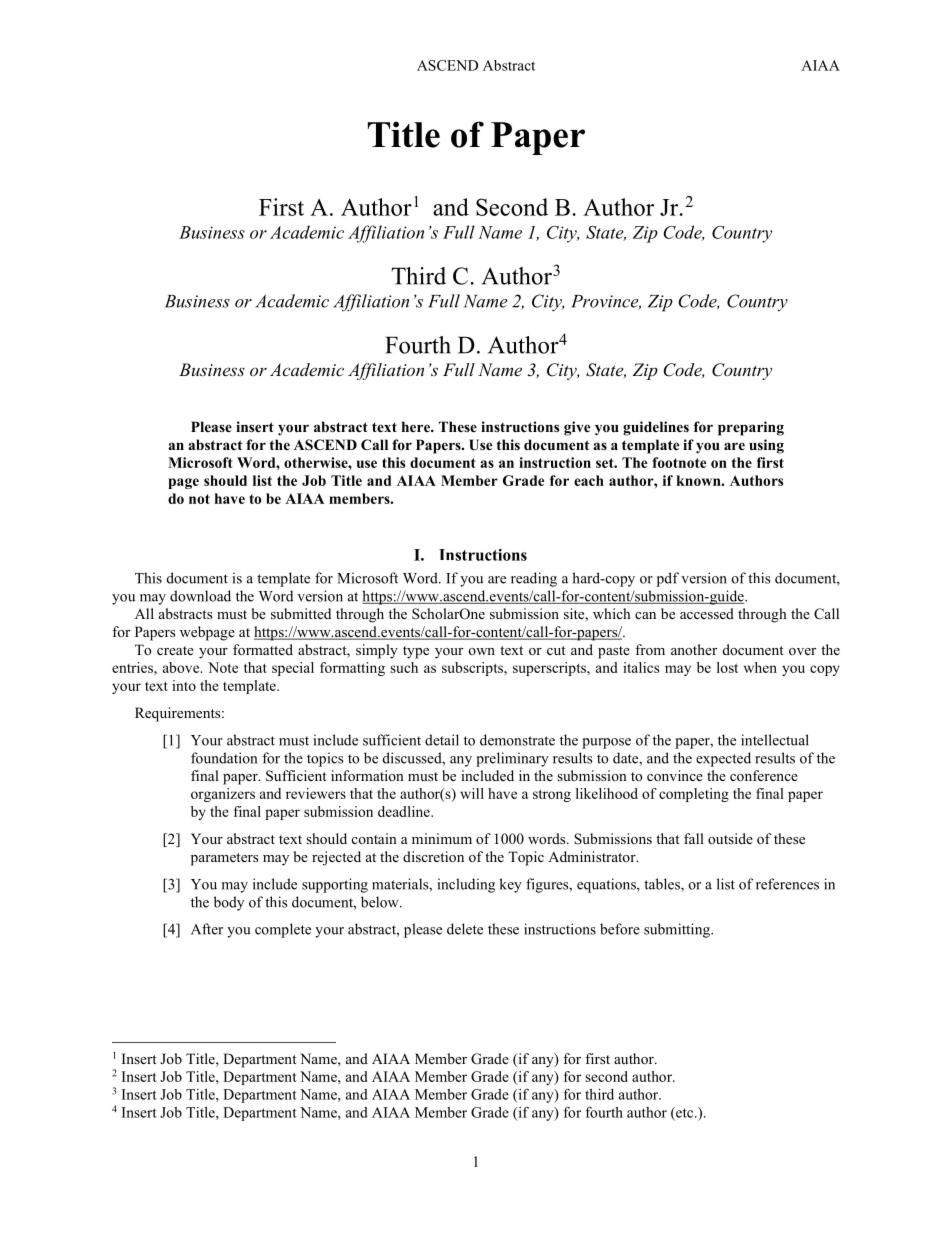 The width and height of the document is (952, 1233). What do you see at coordinates (224, 859) in the document?
I see `parameters` at bounding box center [224, 859].
